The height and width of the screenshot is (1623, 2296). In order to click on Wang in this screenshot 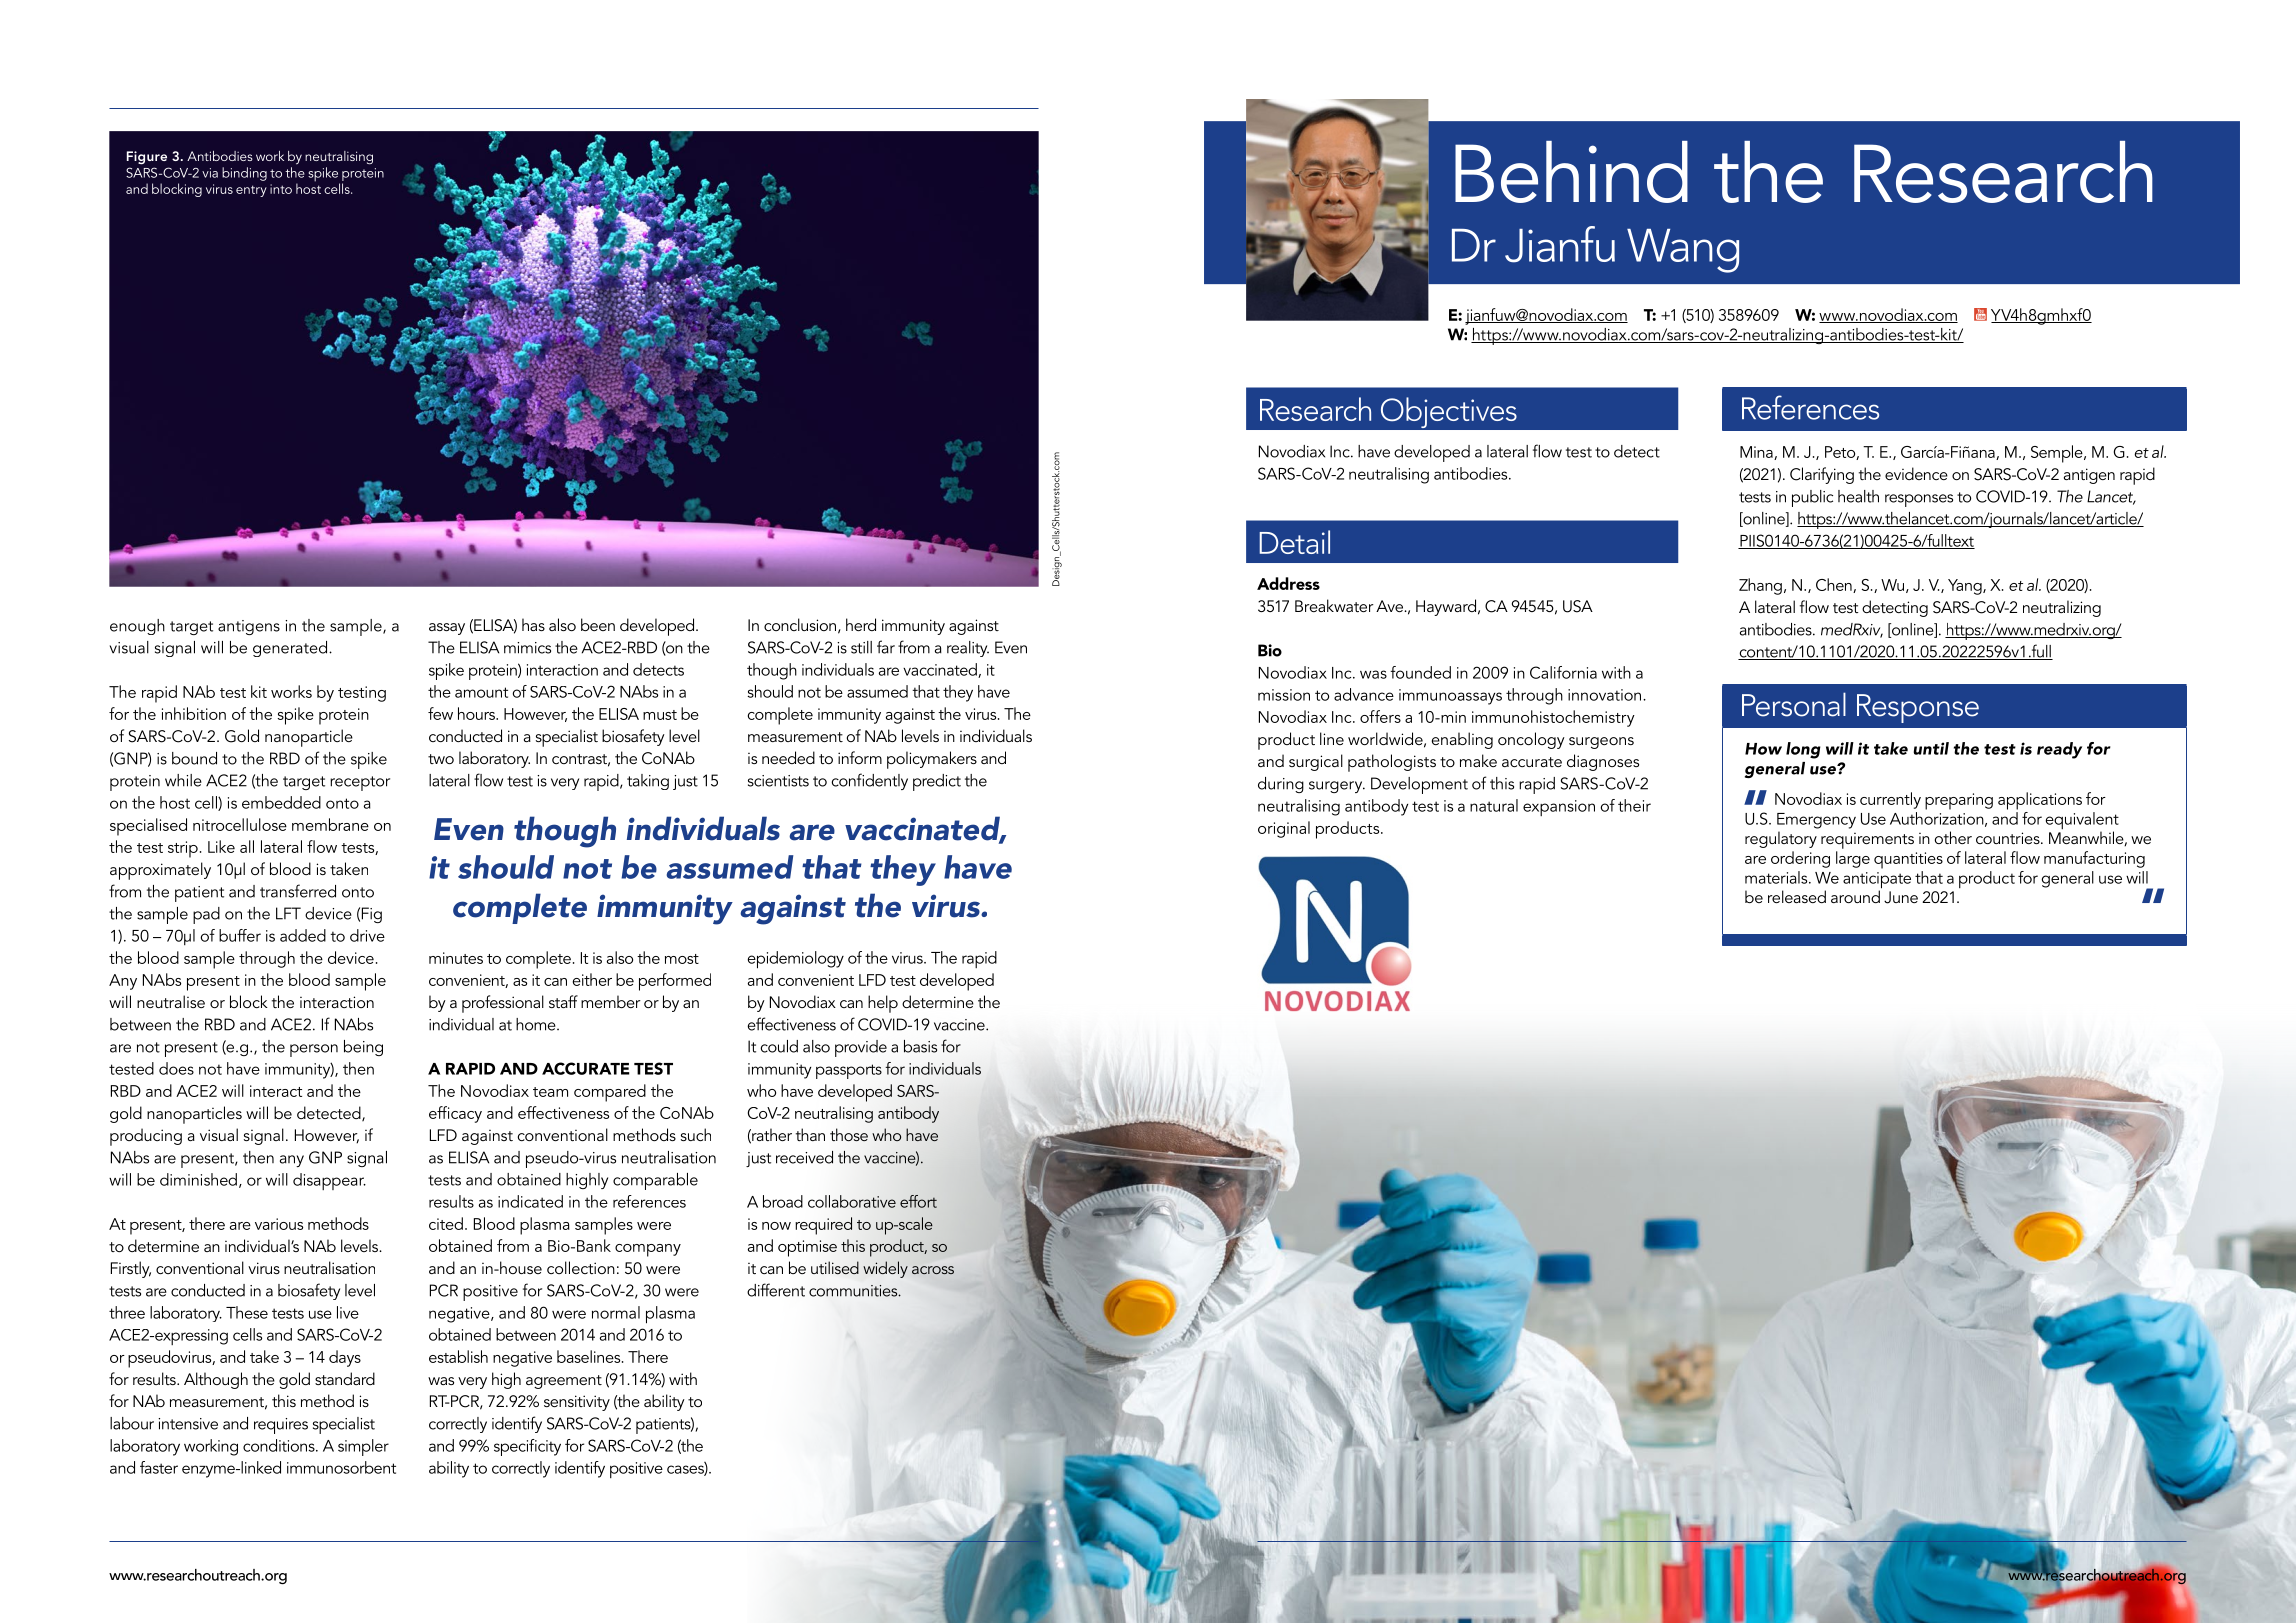, I will do `click(1683, 251)`.
